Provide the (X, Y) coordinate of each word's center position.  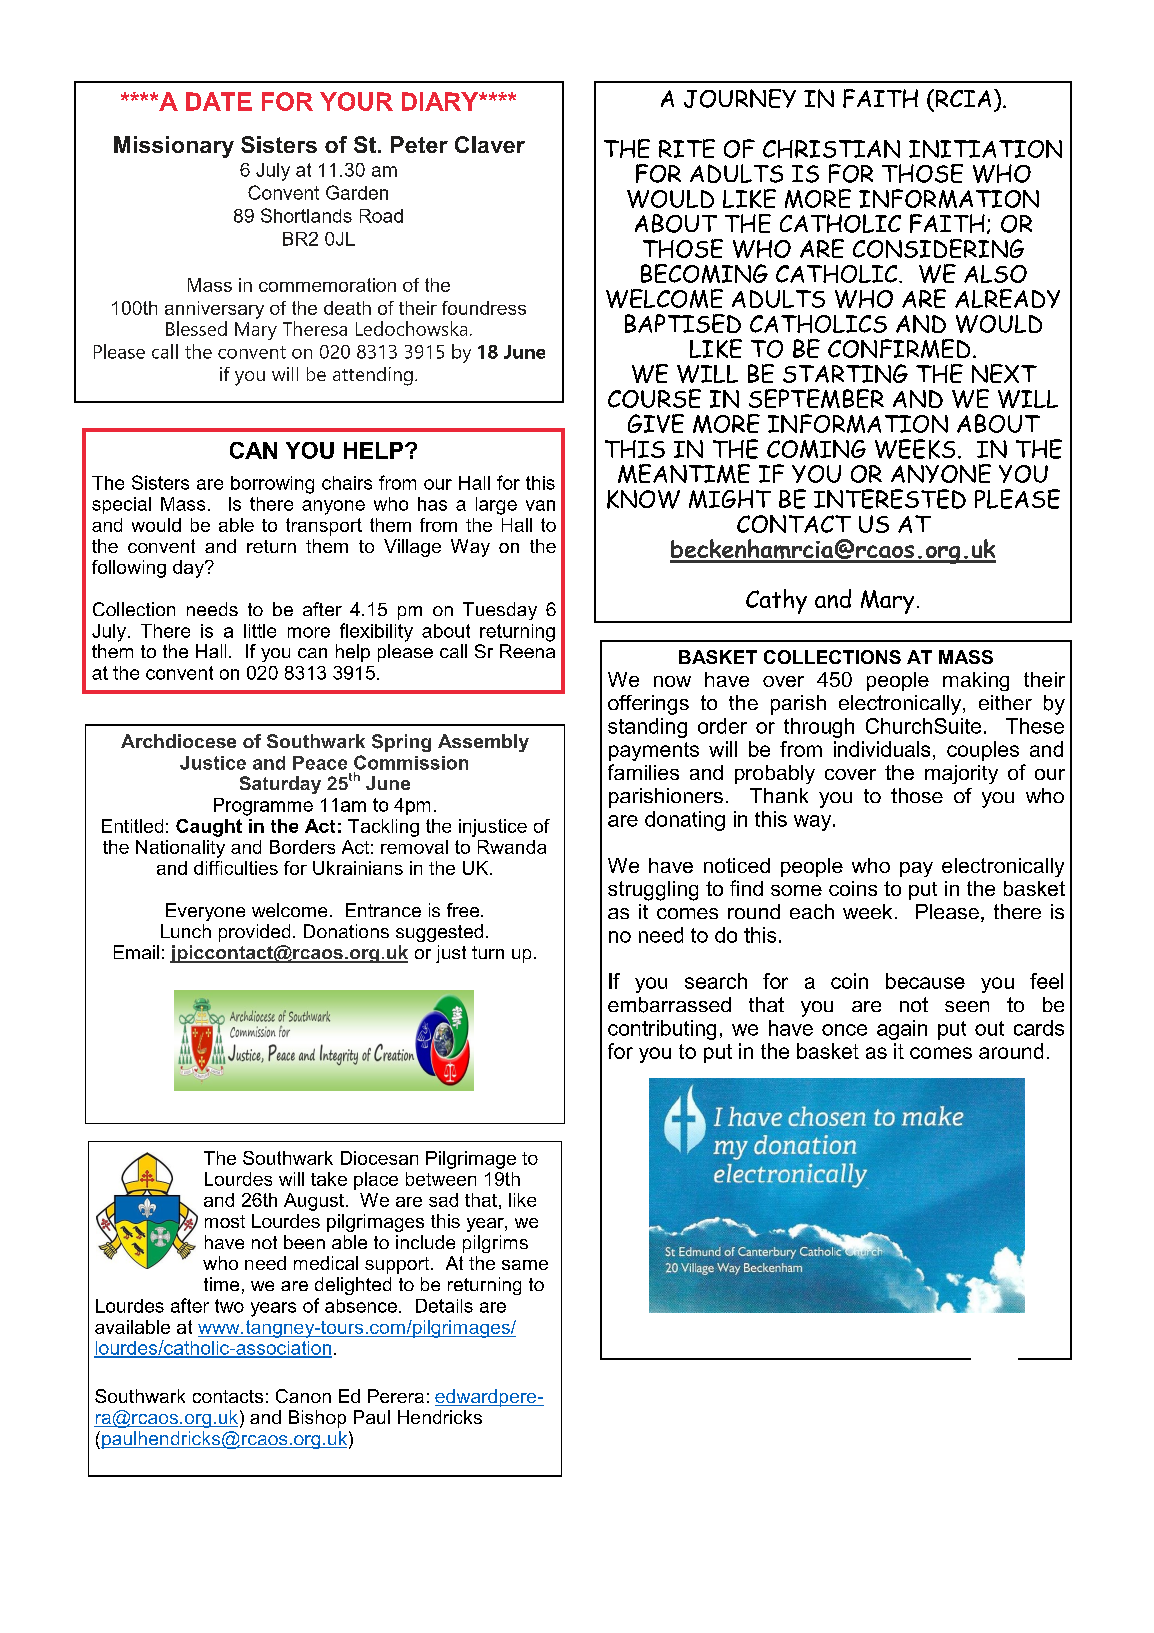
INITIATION (985, 149)
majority (961, 774)
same (525, 1265)
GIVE (656, 423)
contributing (662, 1030)
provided (254, 933)
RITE (687, 148)
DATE (219, 101)
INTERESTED (890, 499)
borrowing (272, 485)
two (229, 1306)
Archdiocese (178, 741)
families (643, 772)
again (902, 1030)
